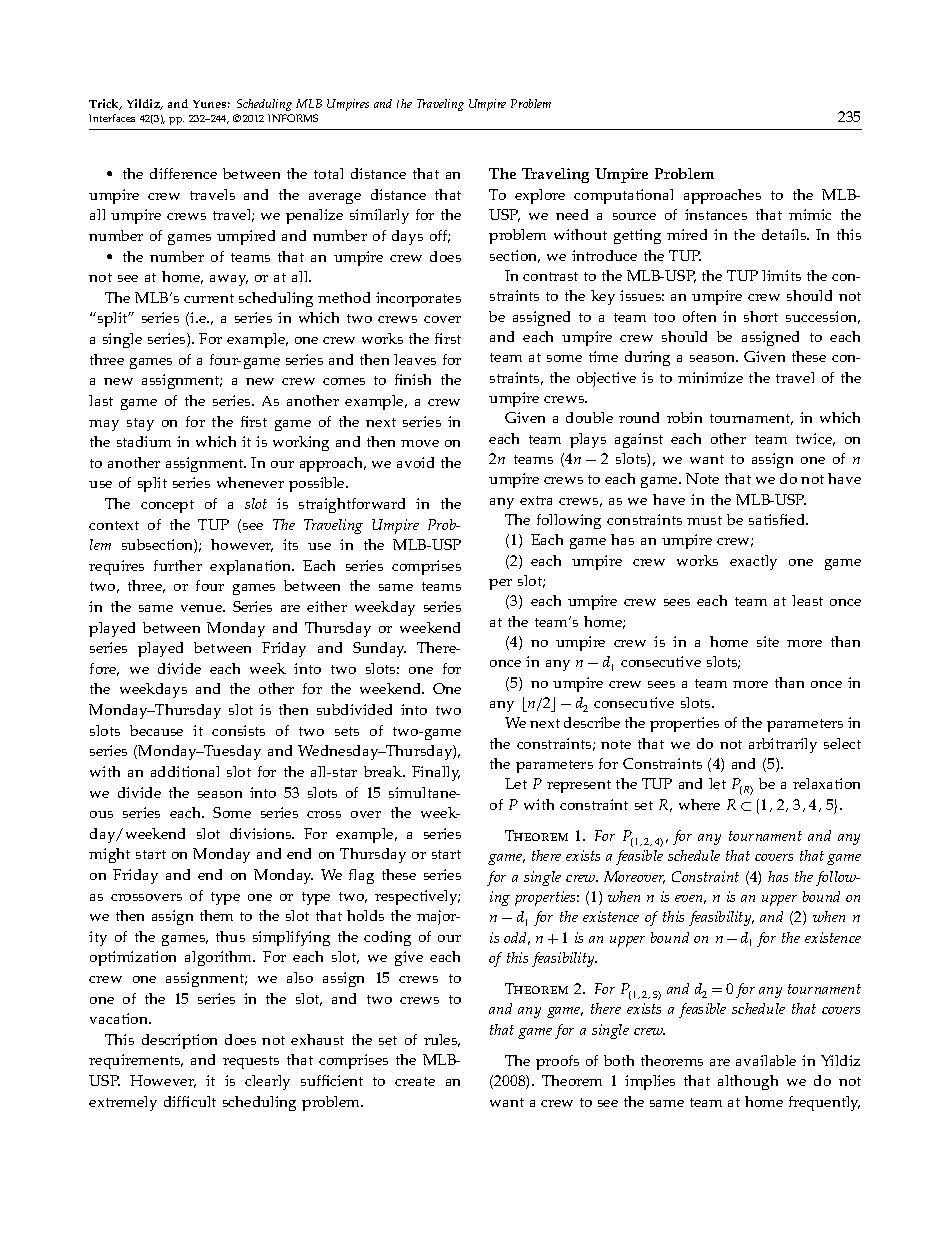 This screenshot has height=1233, width=952. What do you see at coordinates (748, 1082) in the screenshot?
I see `although` at bounding box center [748, 1082].
